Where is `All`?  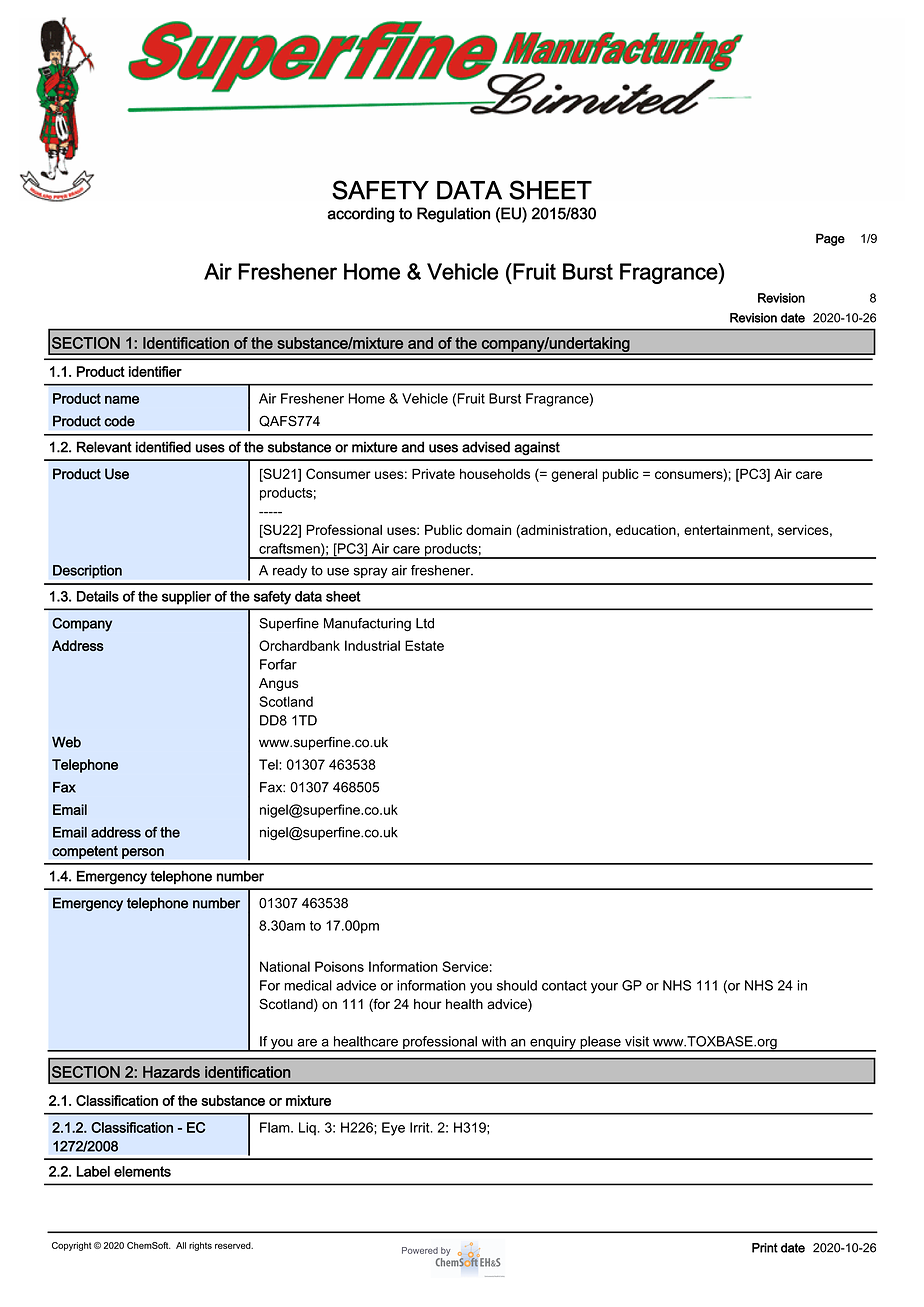
All is located at coordinates (181, 1245).
